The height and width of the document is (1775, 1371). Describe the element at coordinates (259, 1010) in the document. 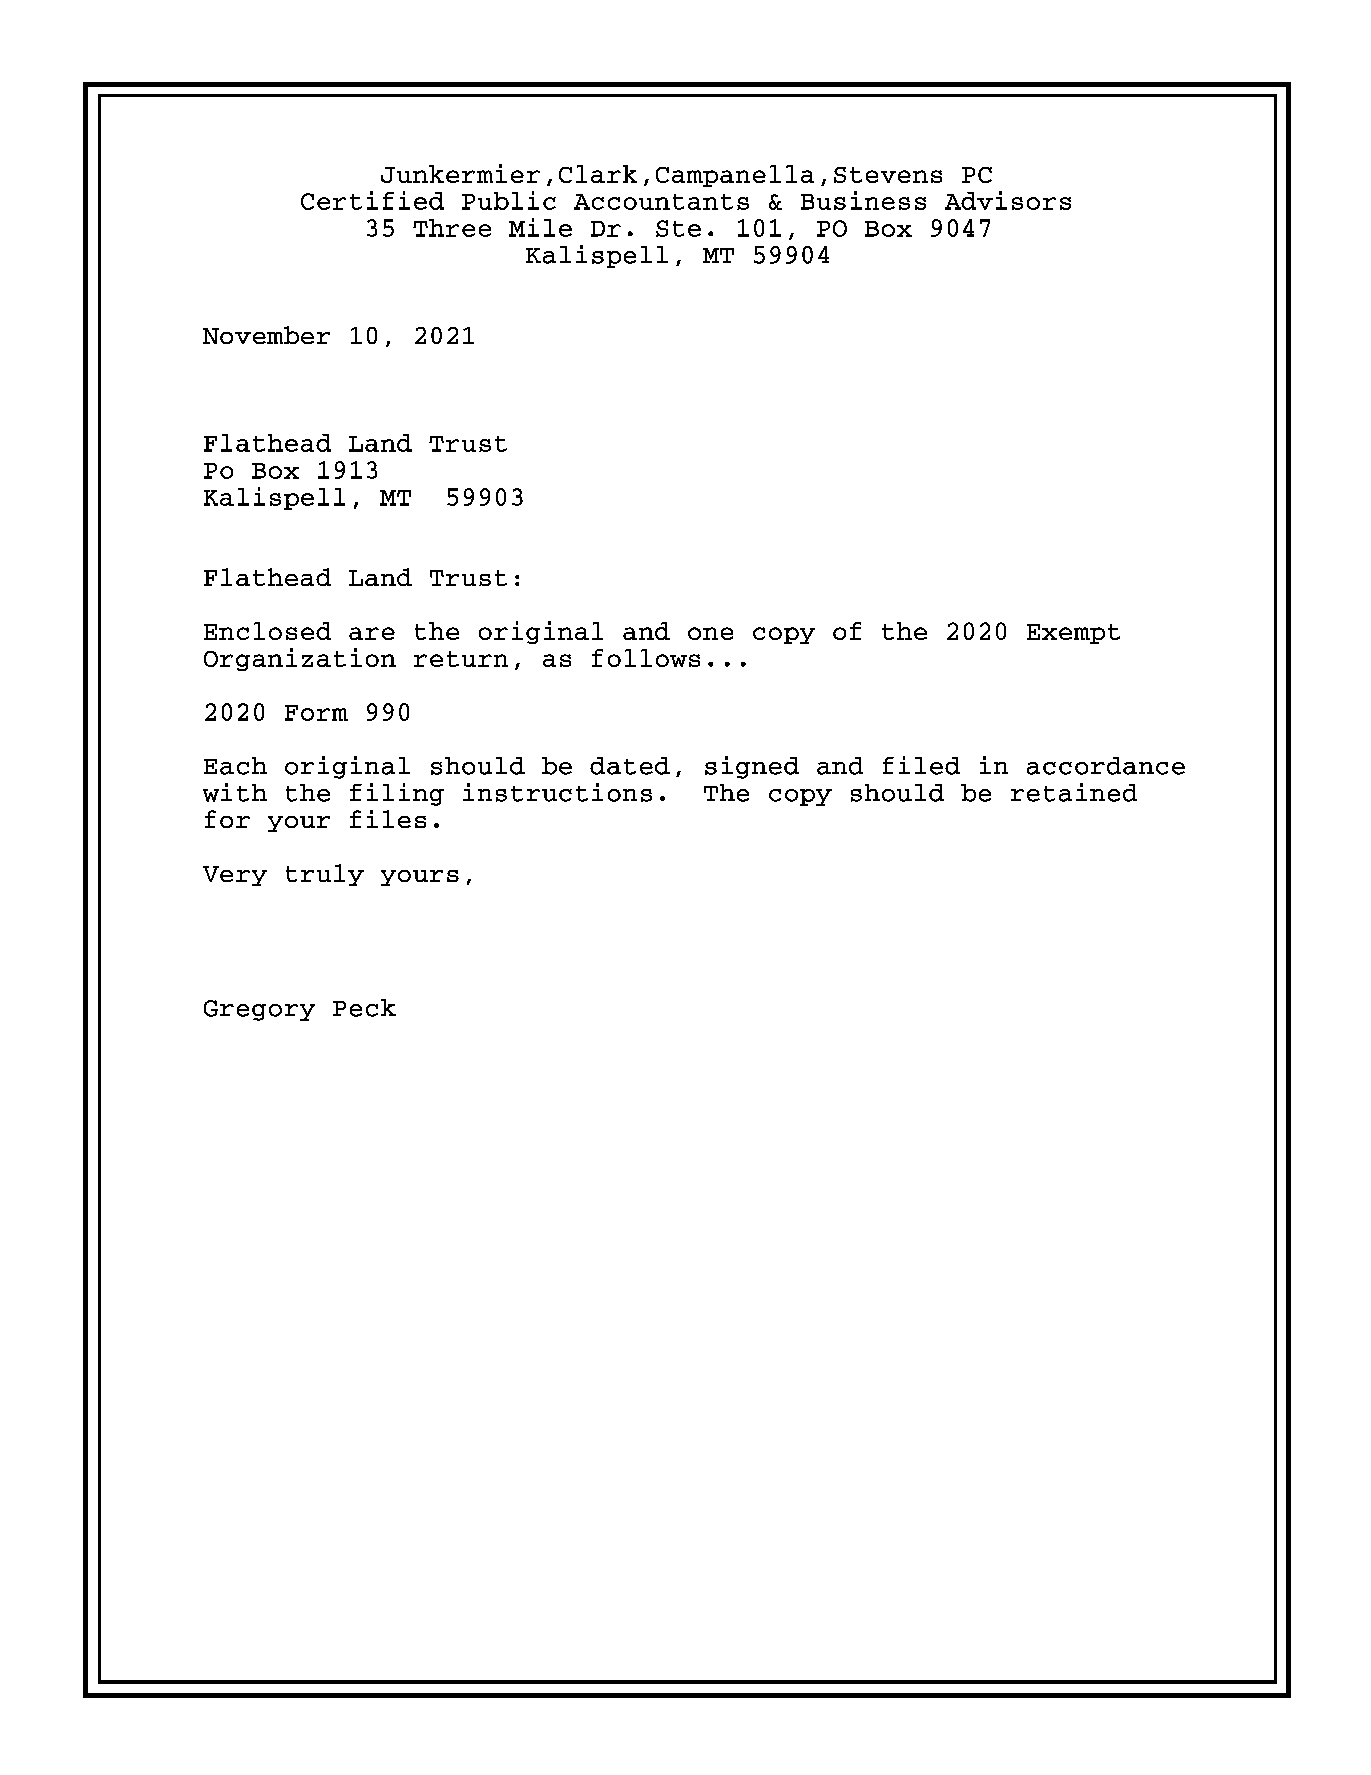

I see `Gregory` at that location.
